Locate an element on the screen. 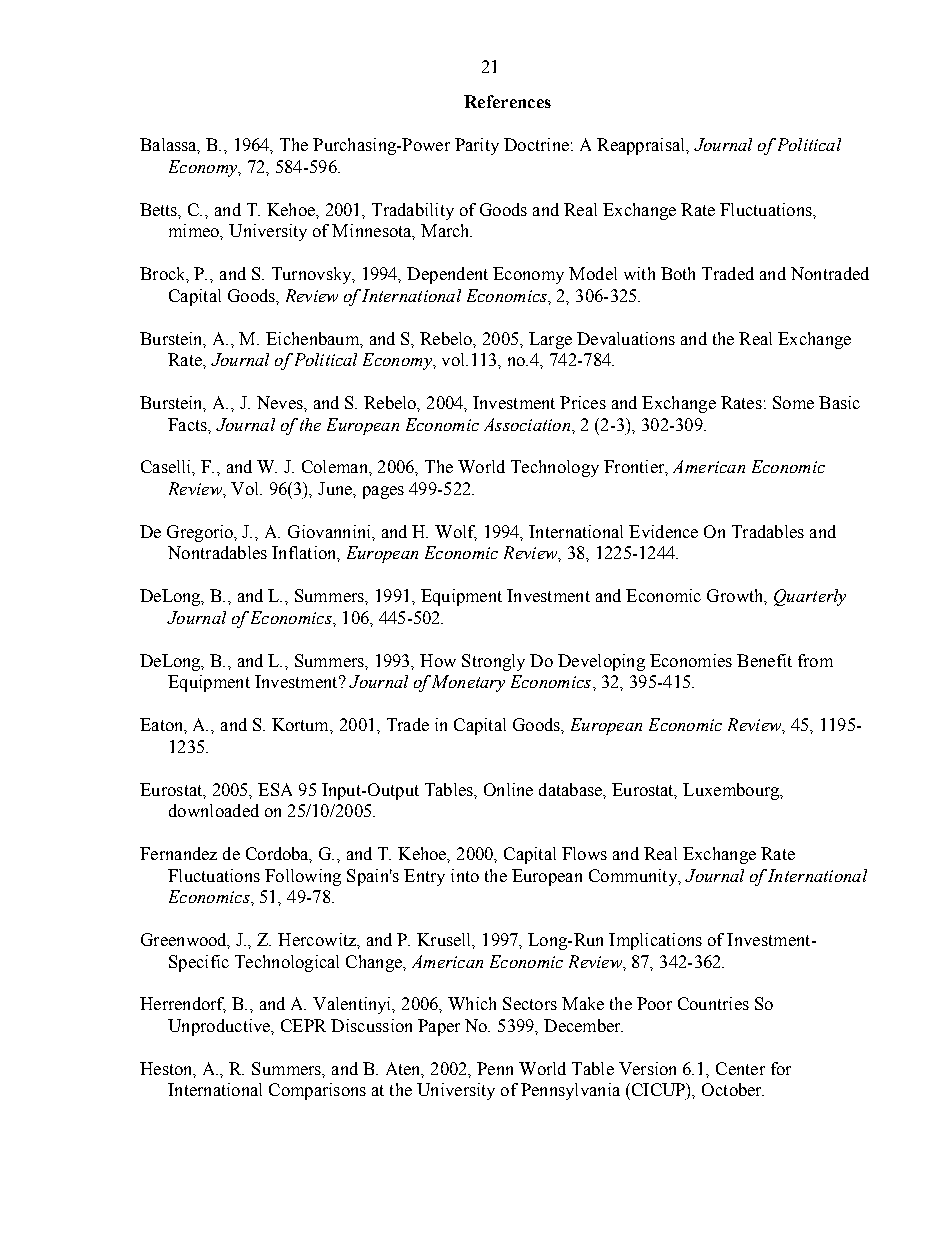  Strongly is located at coordinates (493, 662).
